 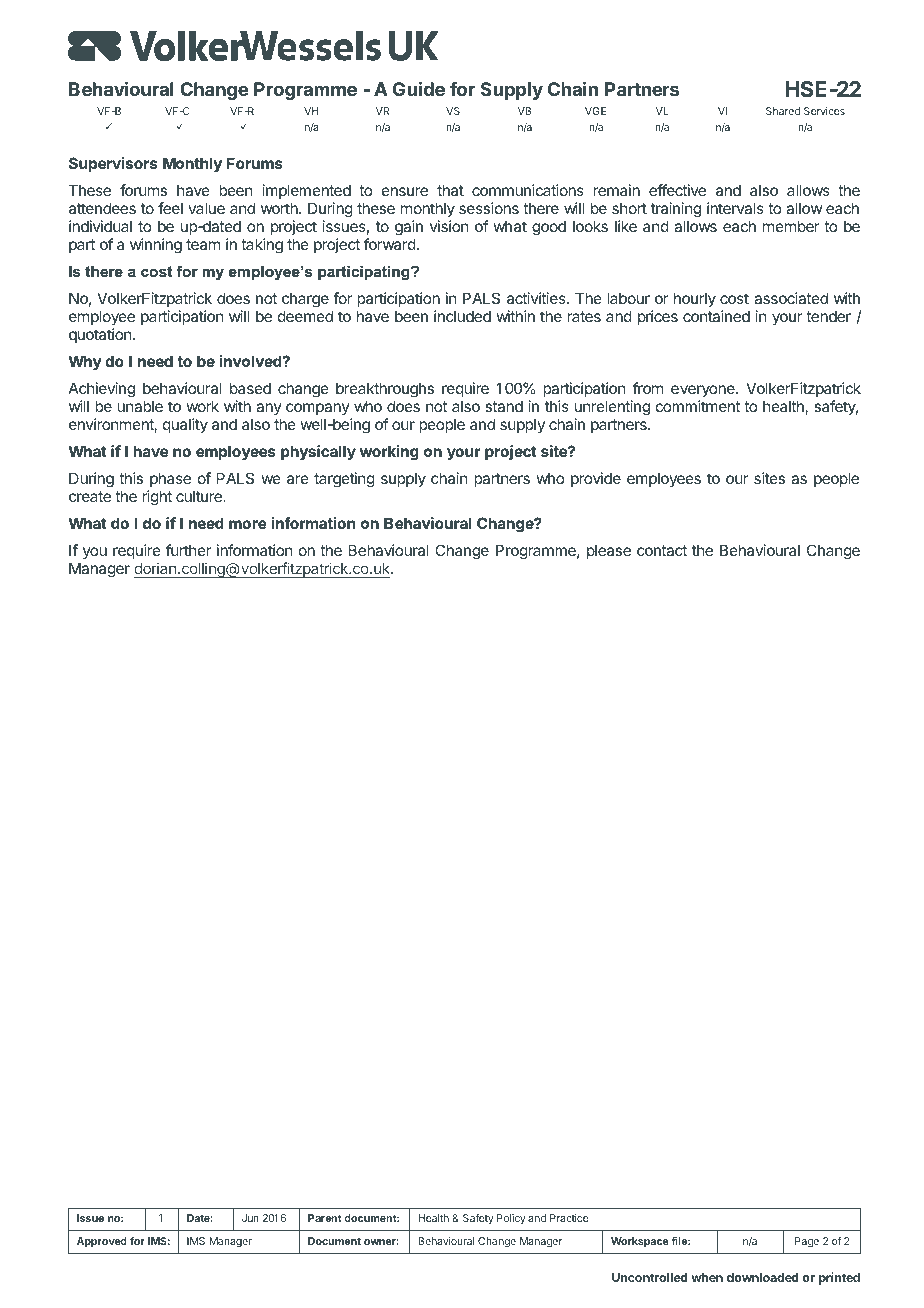 What do you see at coordinates (113, 164) in the image?
I see `Supervisors` at bounding box center [113, 164].
